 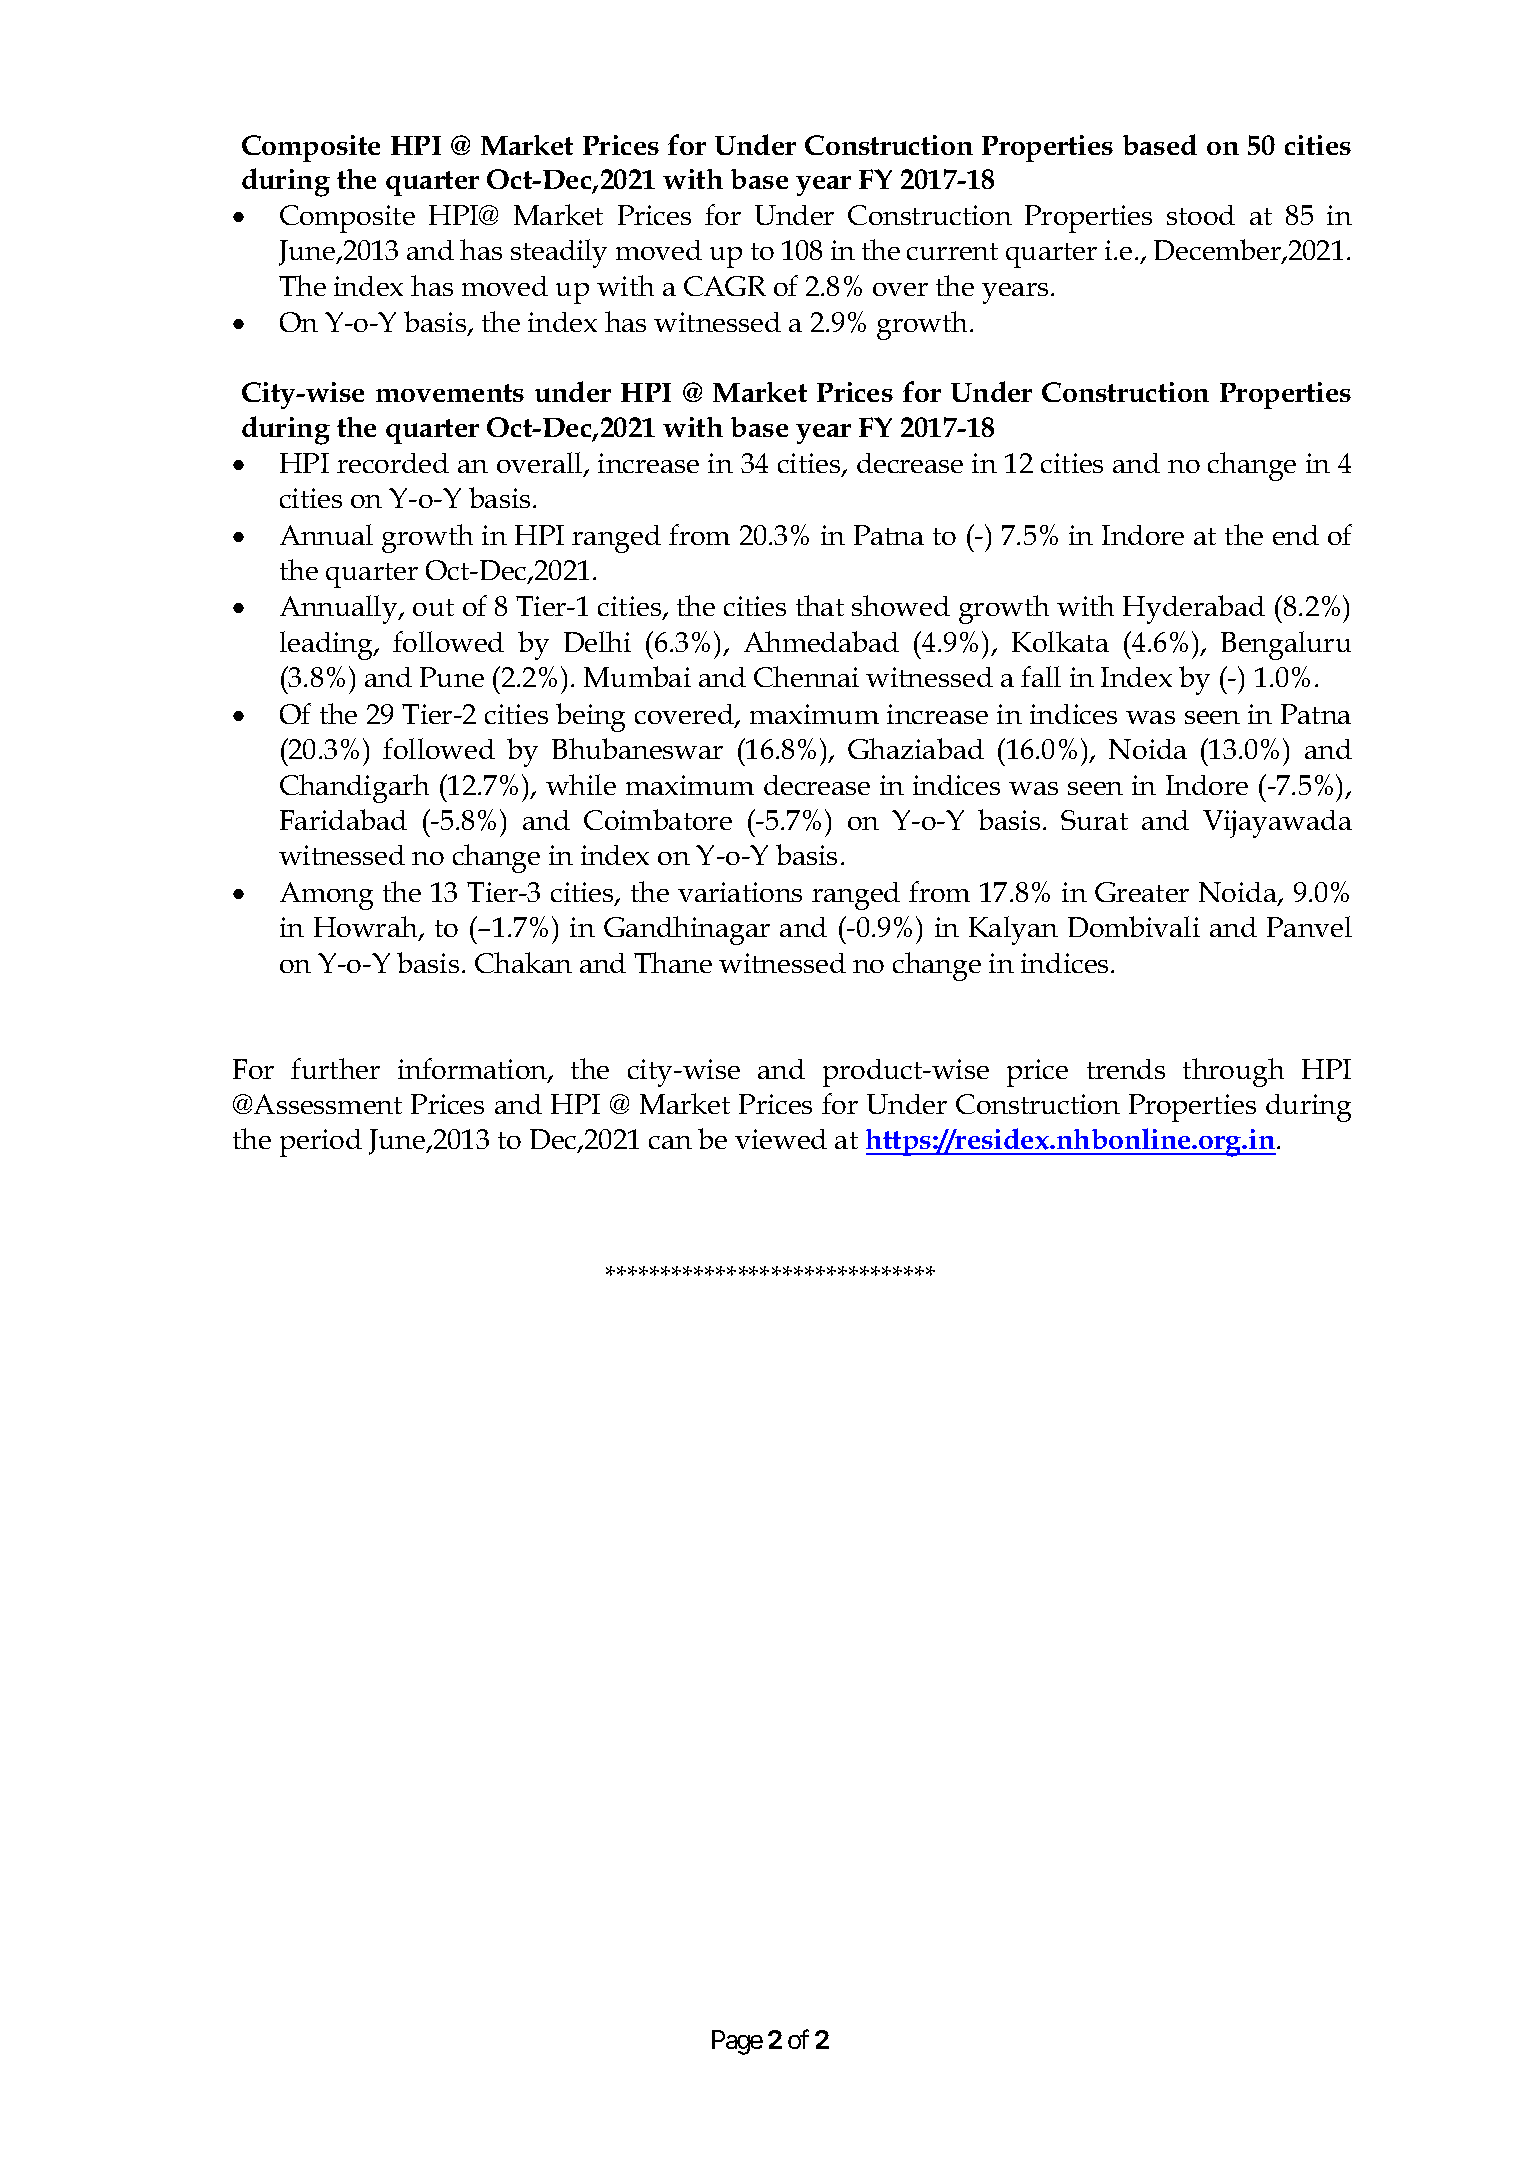 I want to click on Page, so click(x=737, y=2042).
